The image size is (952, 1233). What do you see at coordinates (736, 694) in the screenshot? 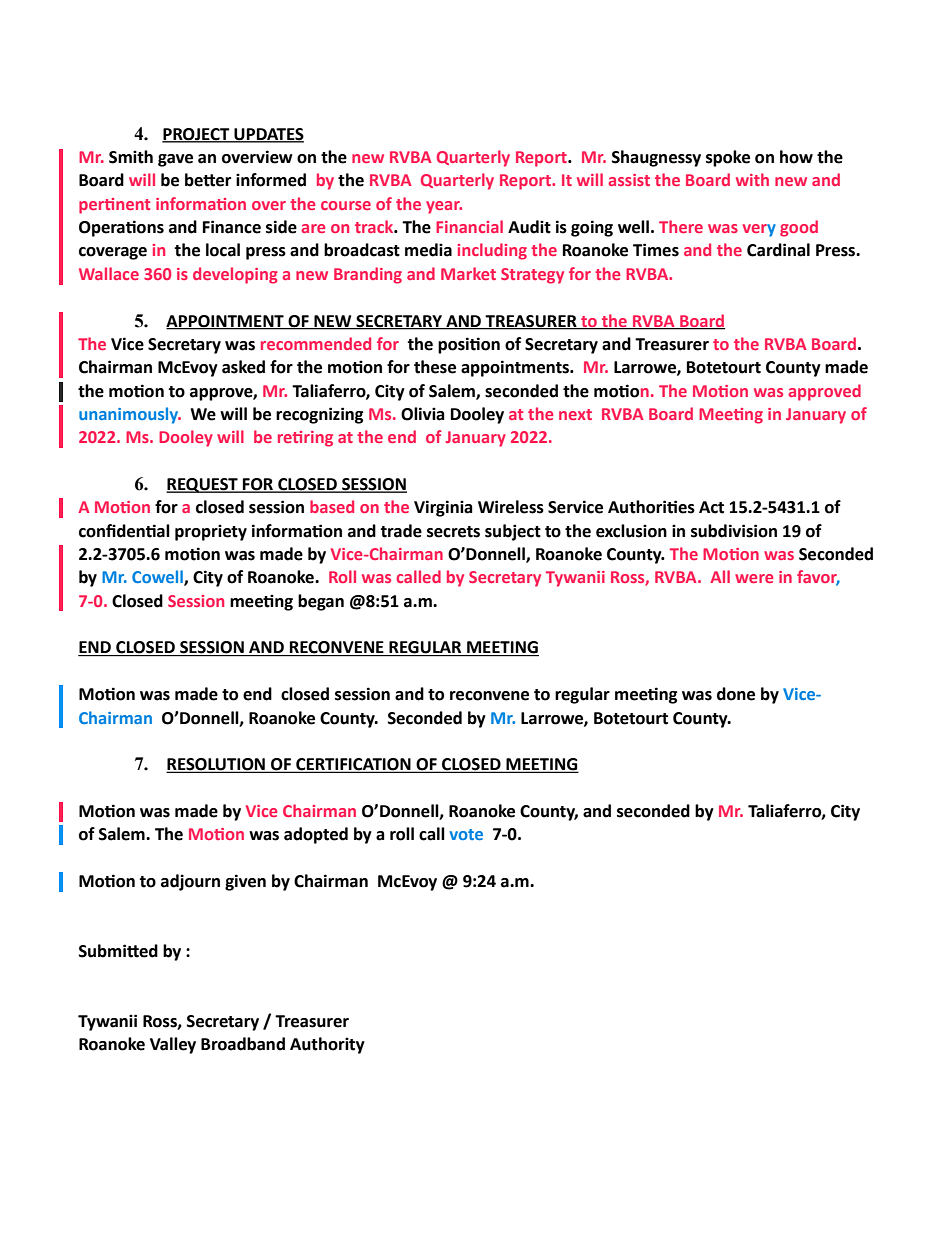
I see `done` at bounding box center [736, 694].
